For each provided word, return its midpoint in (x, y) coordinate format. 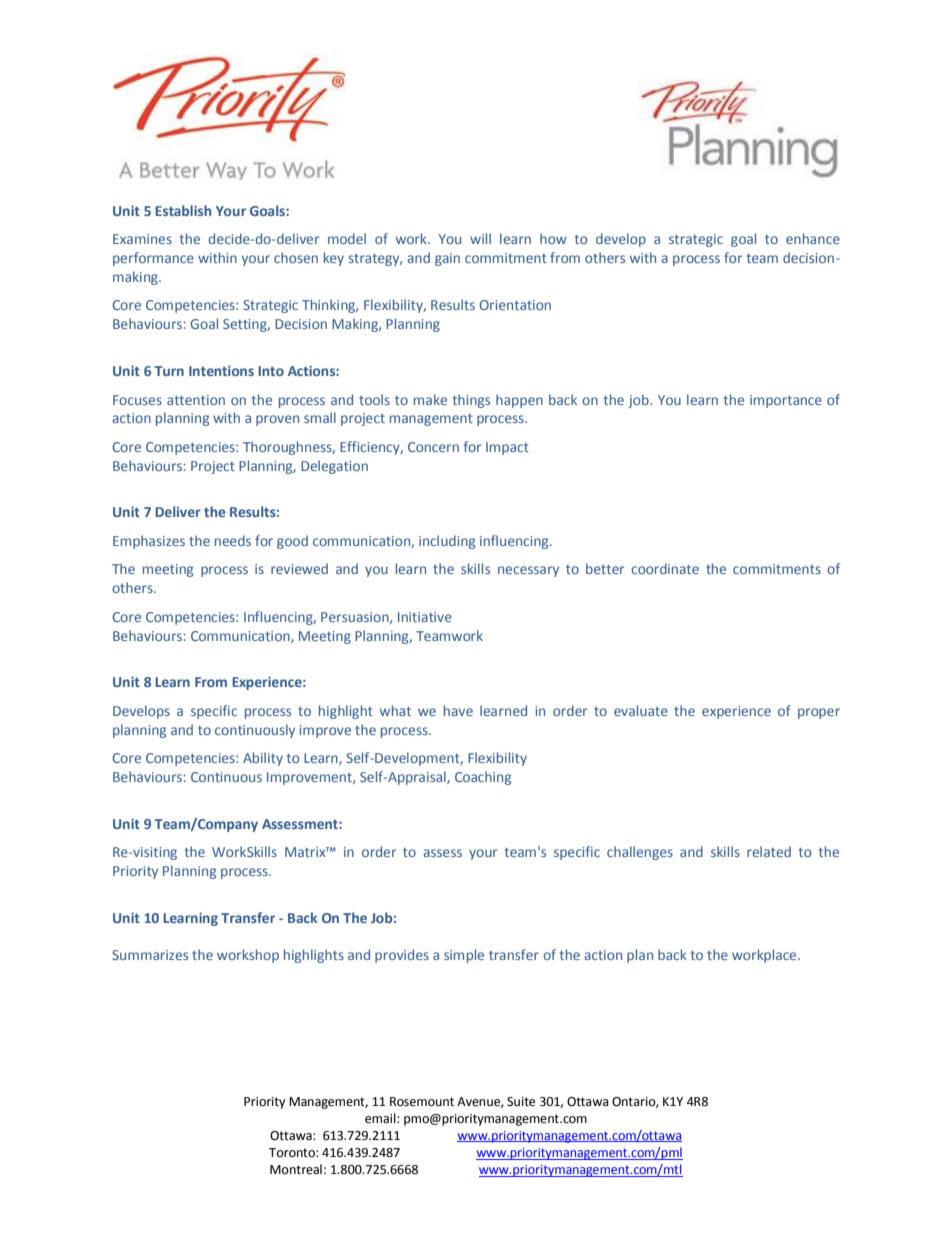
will (480, 238)
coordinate (665, 568)
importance (786, 401)
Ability (263, 759)
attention (196, 400)
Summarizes (150, 955)
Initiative (425, 617)
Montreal (296, 1169)
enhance (813, 238)
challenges (640, 853)
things (471, 401)
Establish (183, 210)
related (769, 851)
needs (233, 540)
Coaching (483, 778)
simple (464, 956)
